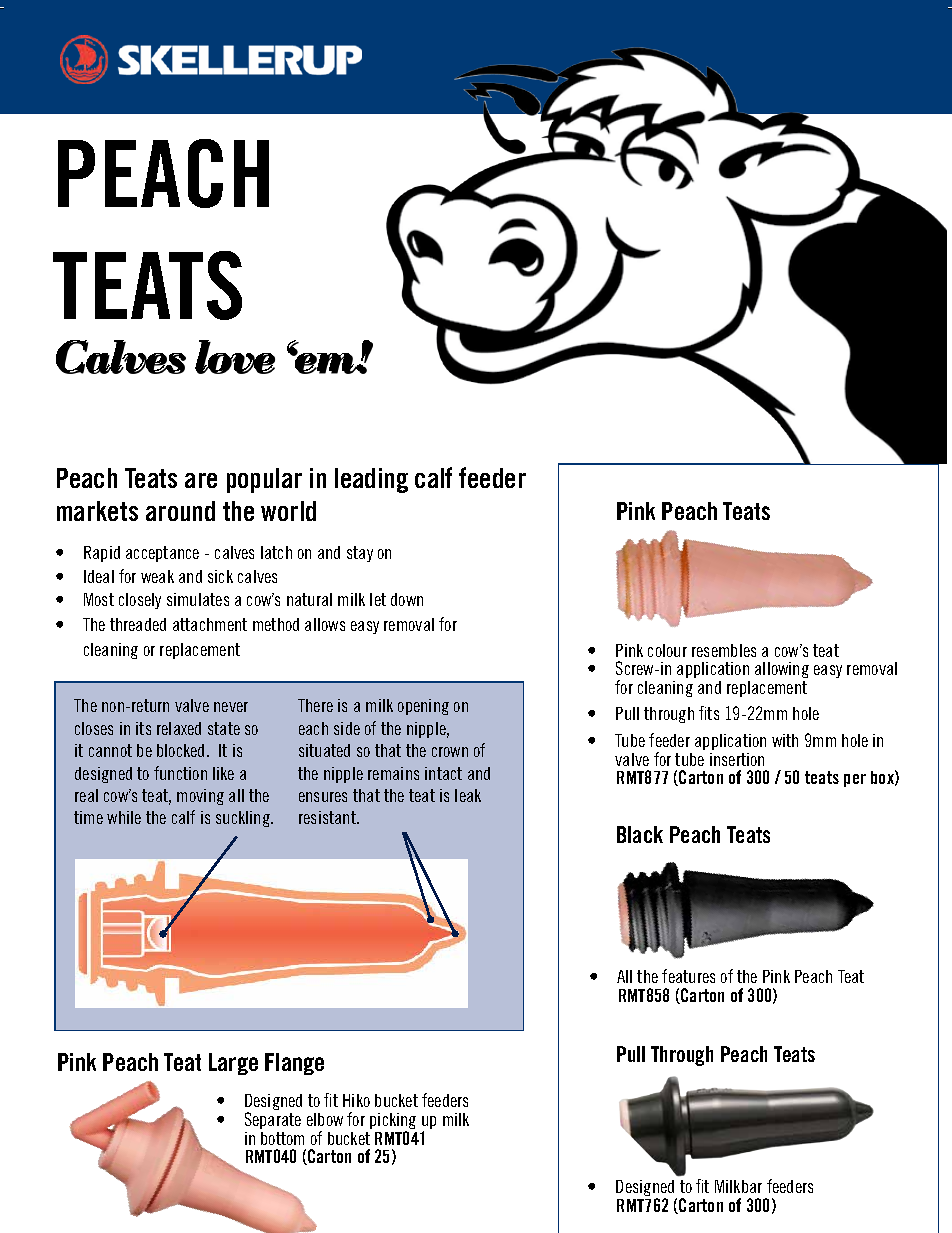 The image size is (952, 1233). I want to click on suckling, so click(244, 819).
